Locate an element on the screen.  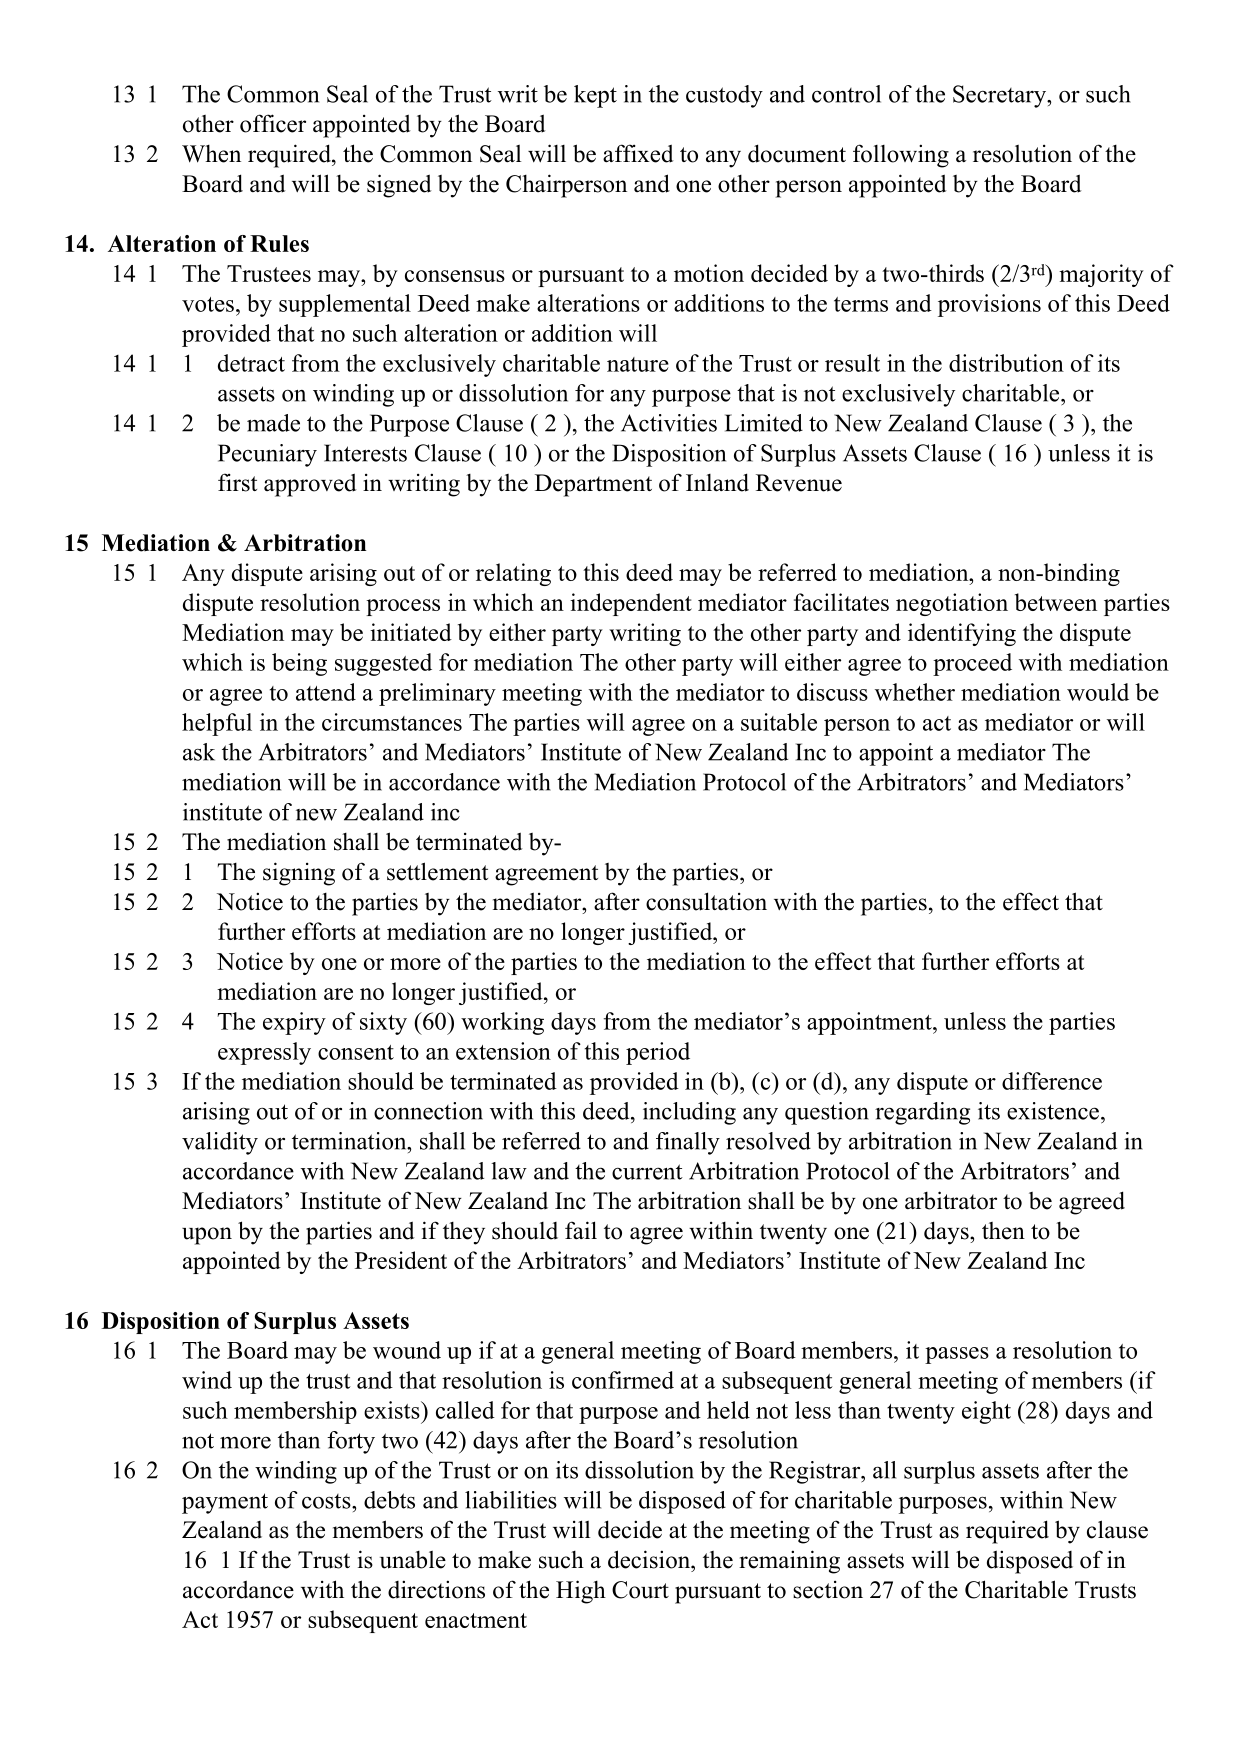
consultation is located at coordinates (706, 901).
